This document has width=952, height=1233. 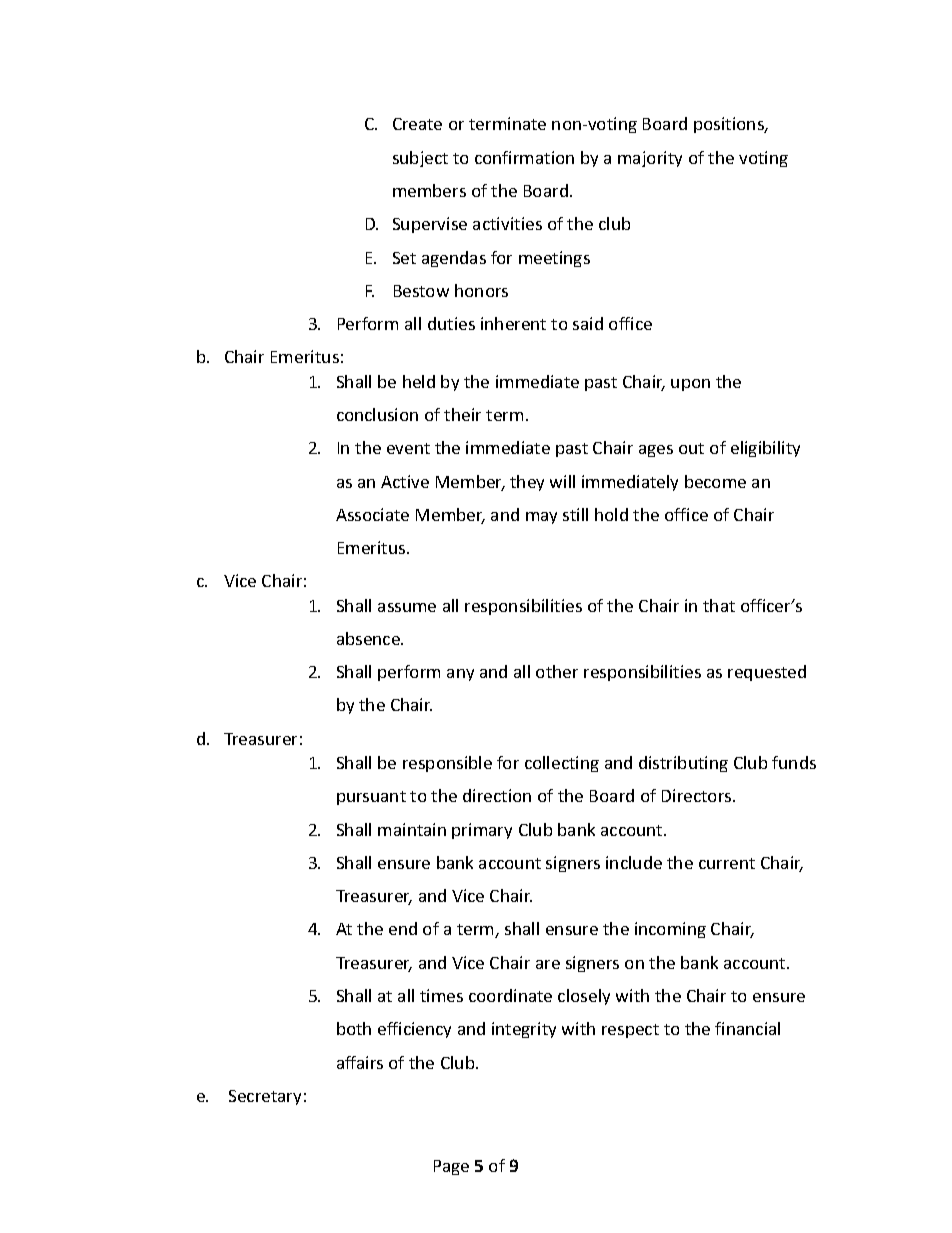 I want to click on said, so click(x=588, y=323).
